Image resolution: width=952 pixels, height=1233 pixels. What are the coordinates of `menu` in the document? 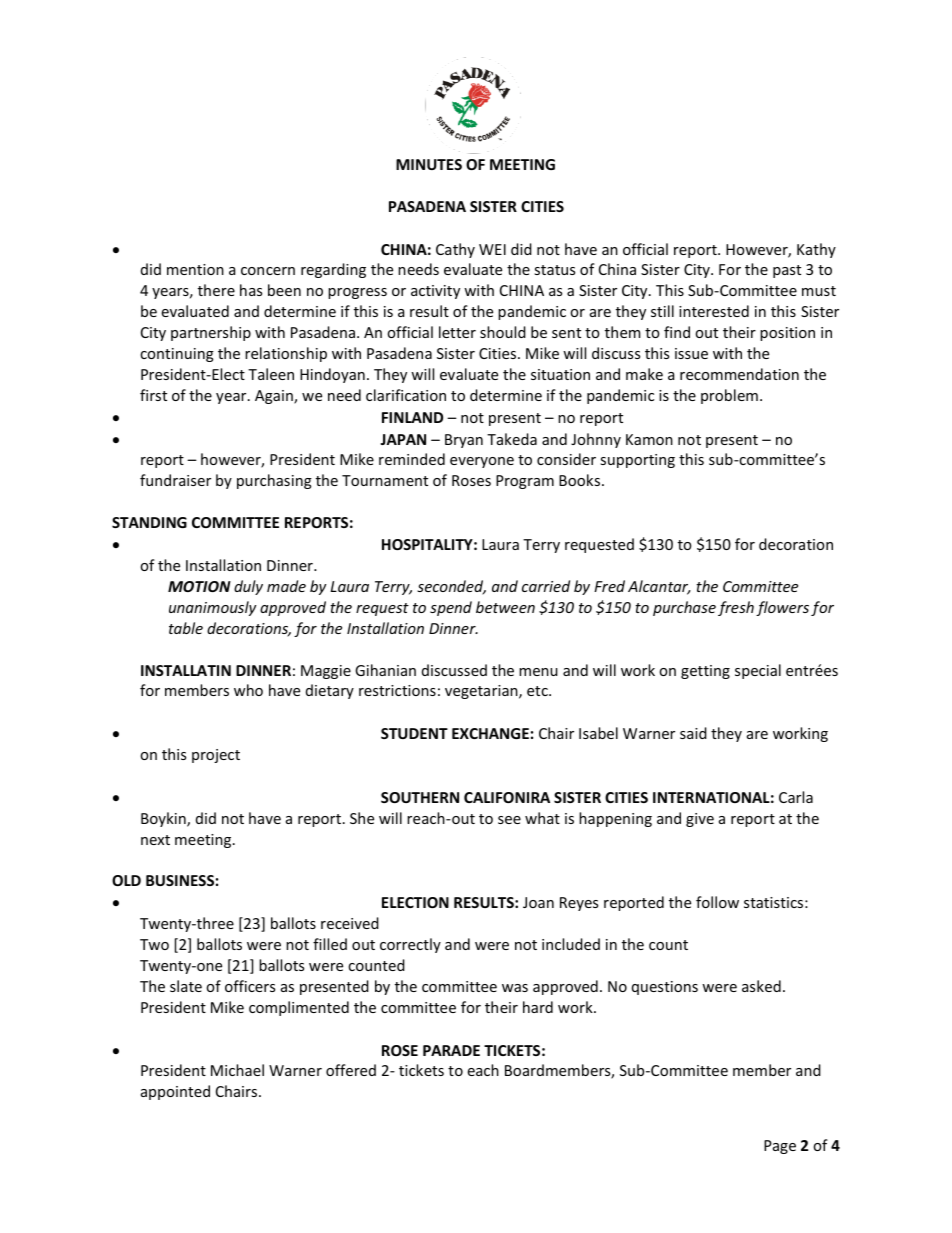 It's located at (538, 672).
